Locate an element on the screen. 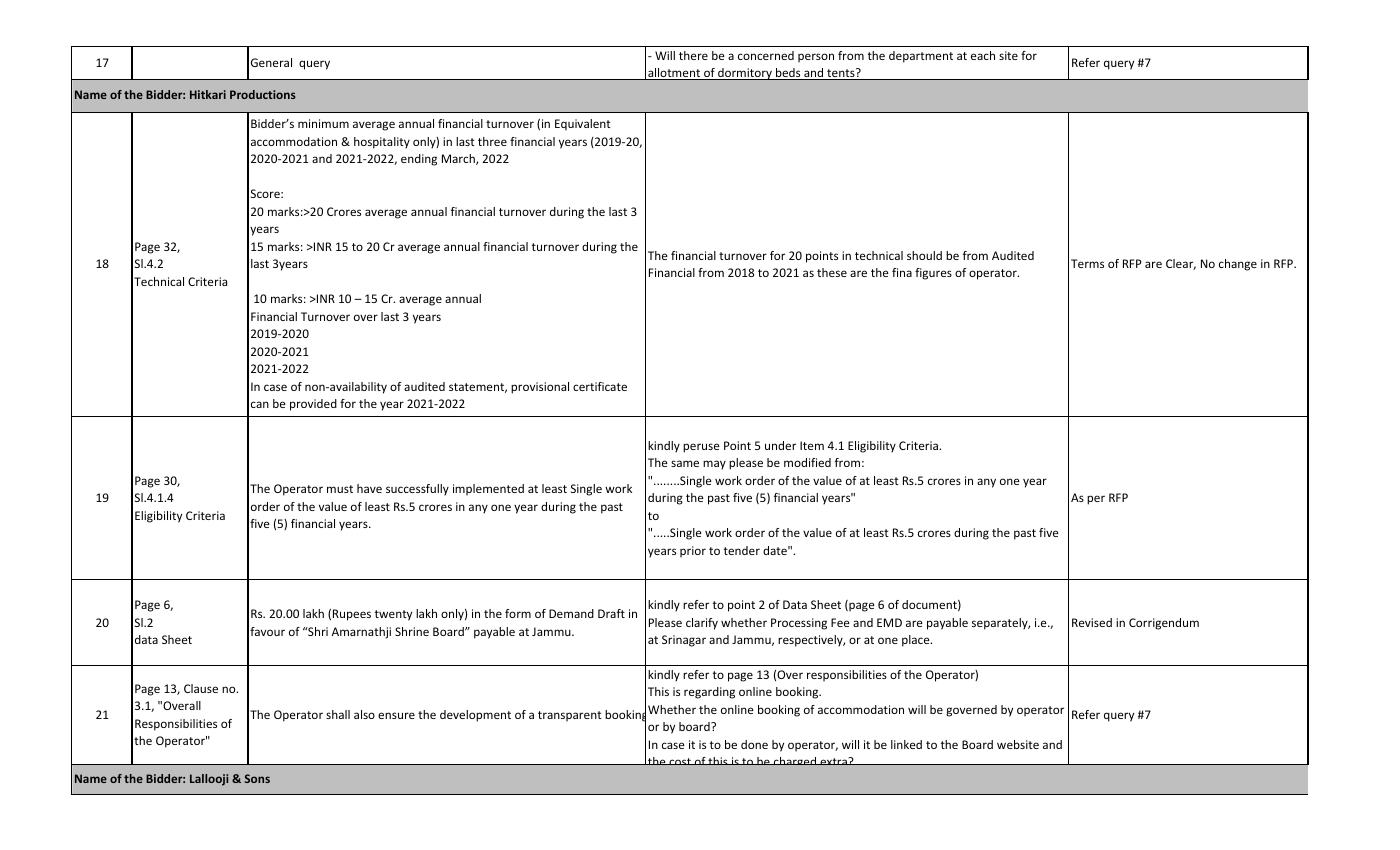 The width and height of the screenshot is (1400, 850). linked is located at coordinates (906, 744).
